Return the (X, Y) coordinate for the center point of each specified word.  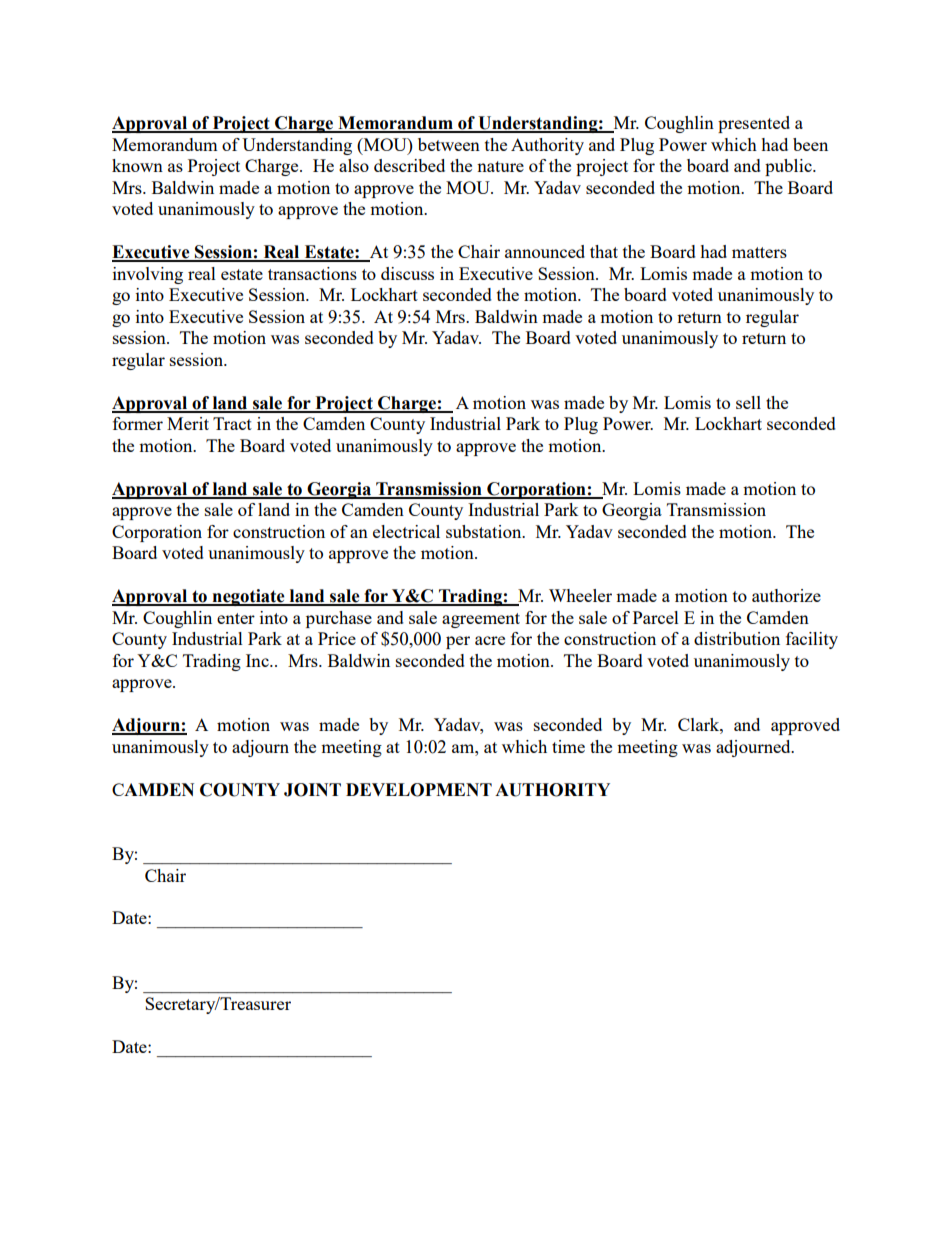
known (137, 165)
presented (754, 124)
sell (748, 402)
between (449, 144)
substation (485, 531)
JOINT (312, 790)
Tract (232, 423)
